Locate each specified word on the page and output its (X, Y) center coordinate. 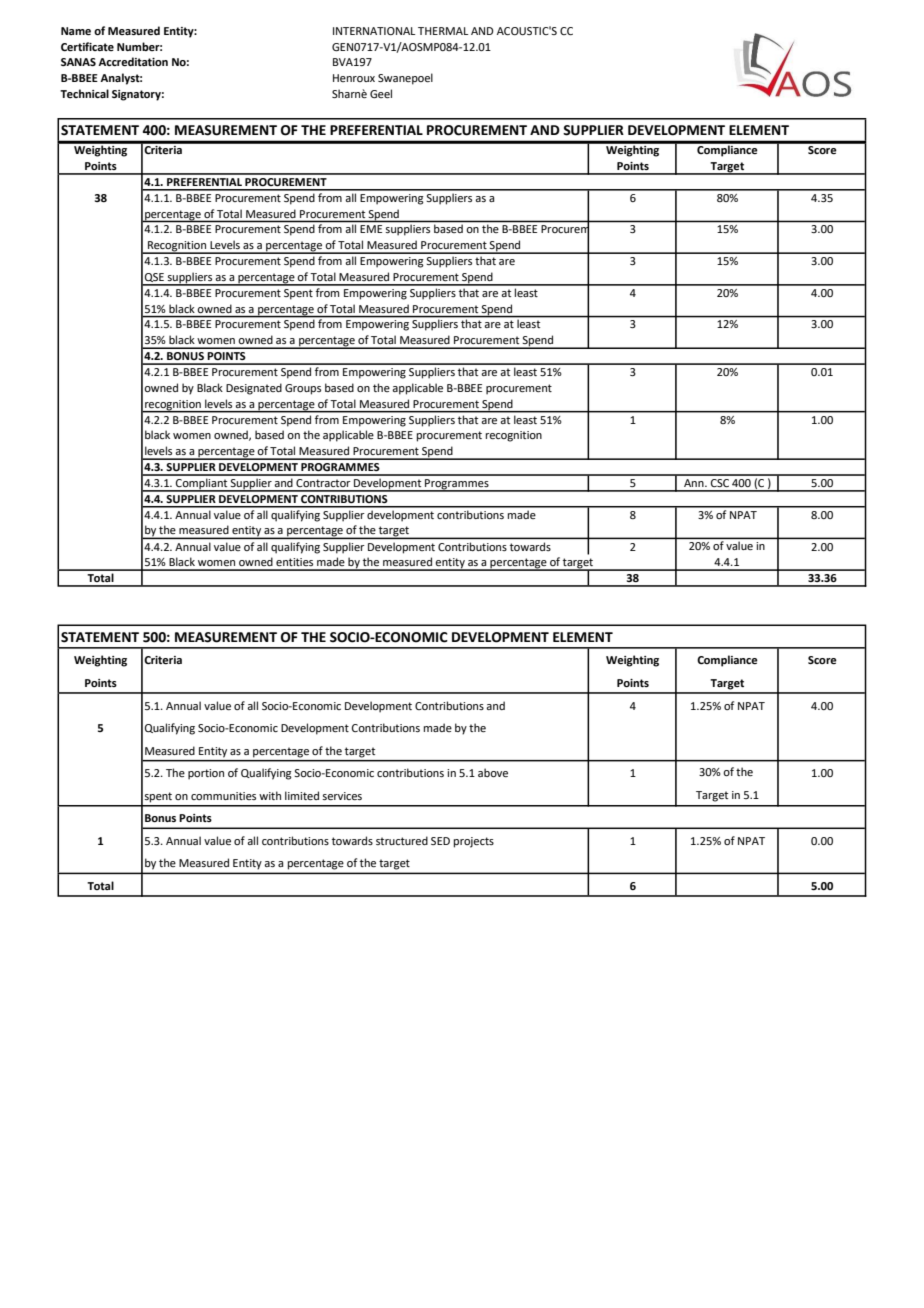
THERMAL (443, 31)
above (493, 772)
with (270, 795)
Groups (303, 389)
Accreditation (133, 61)
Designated (254, 389)
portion (206, 774)
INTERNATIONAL (374, 31)
